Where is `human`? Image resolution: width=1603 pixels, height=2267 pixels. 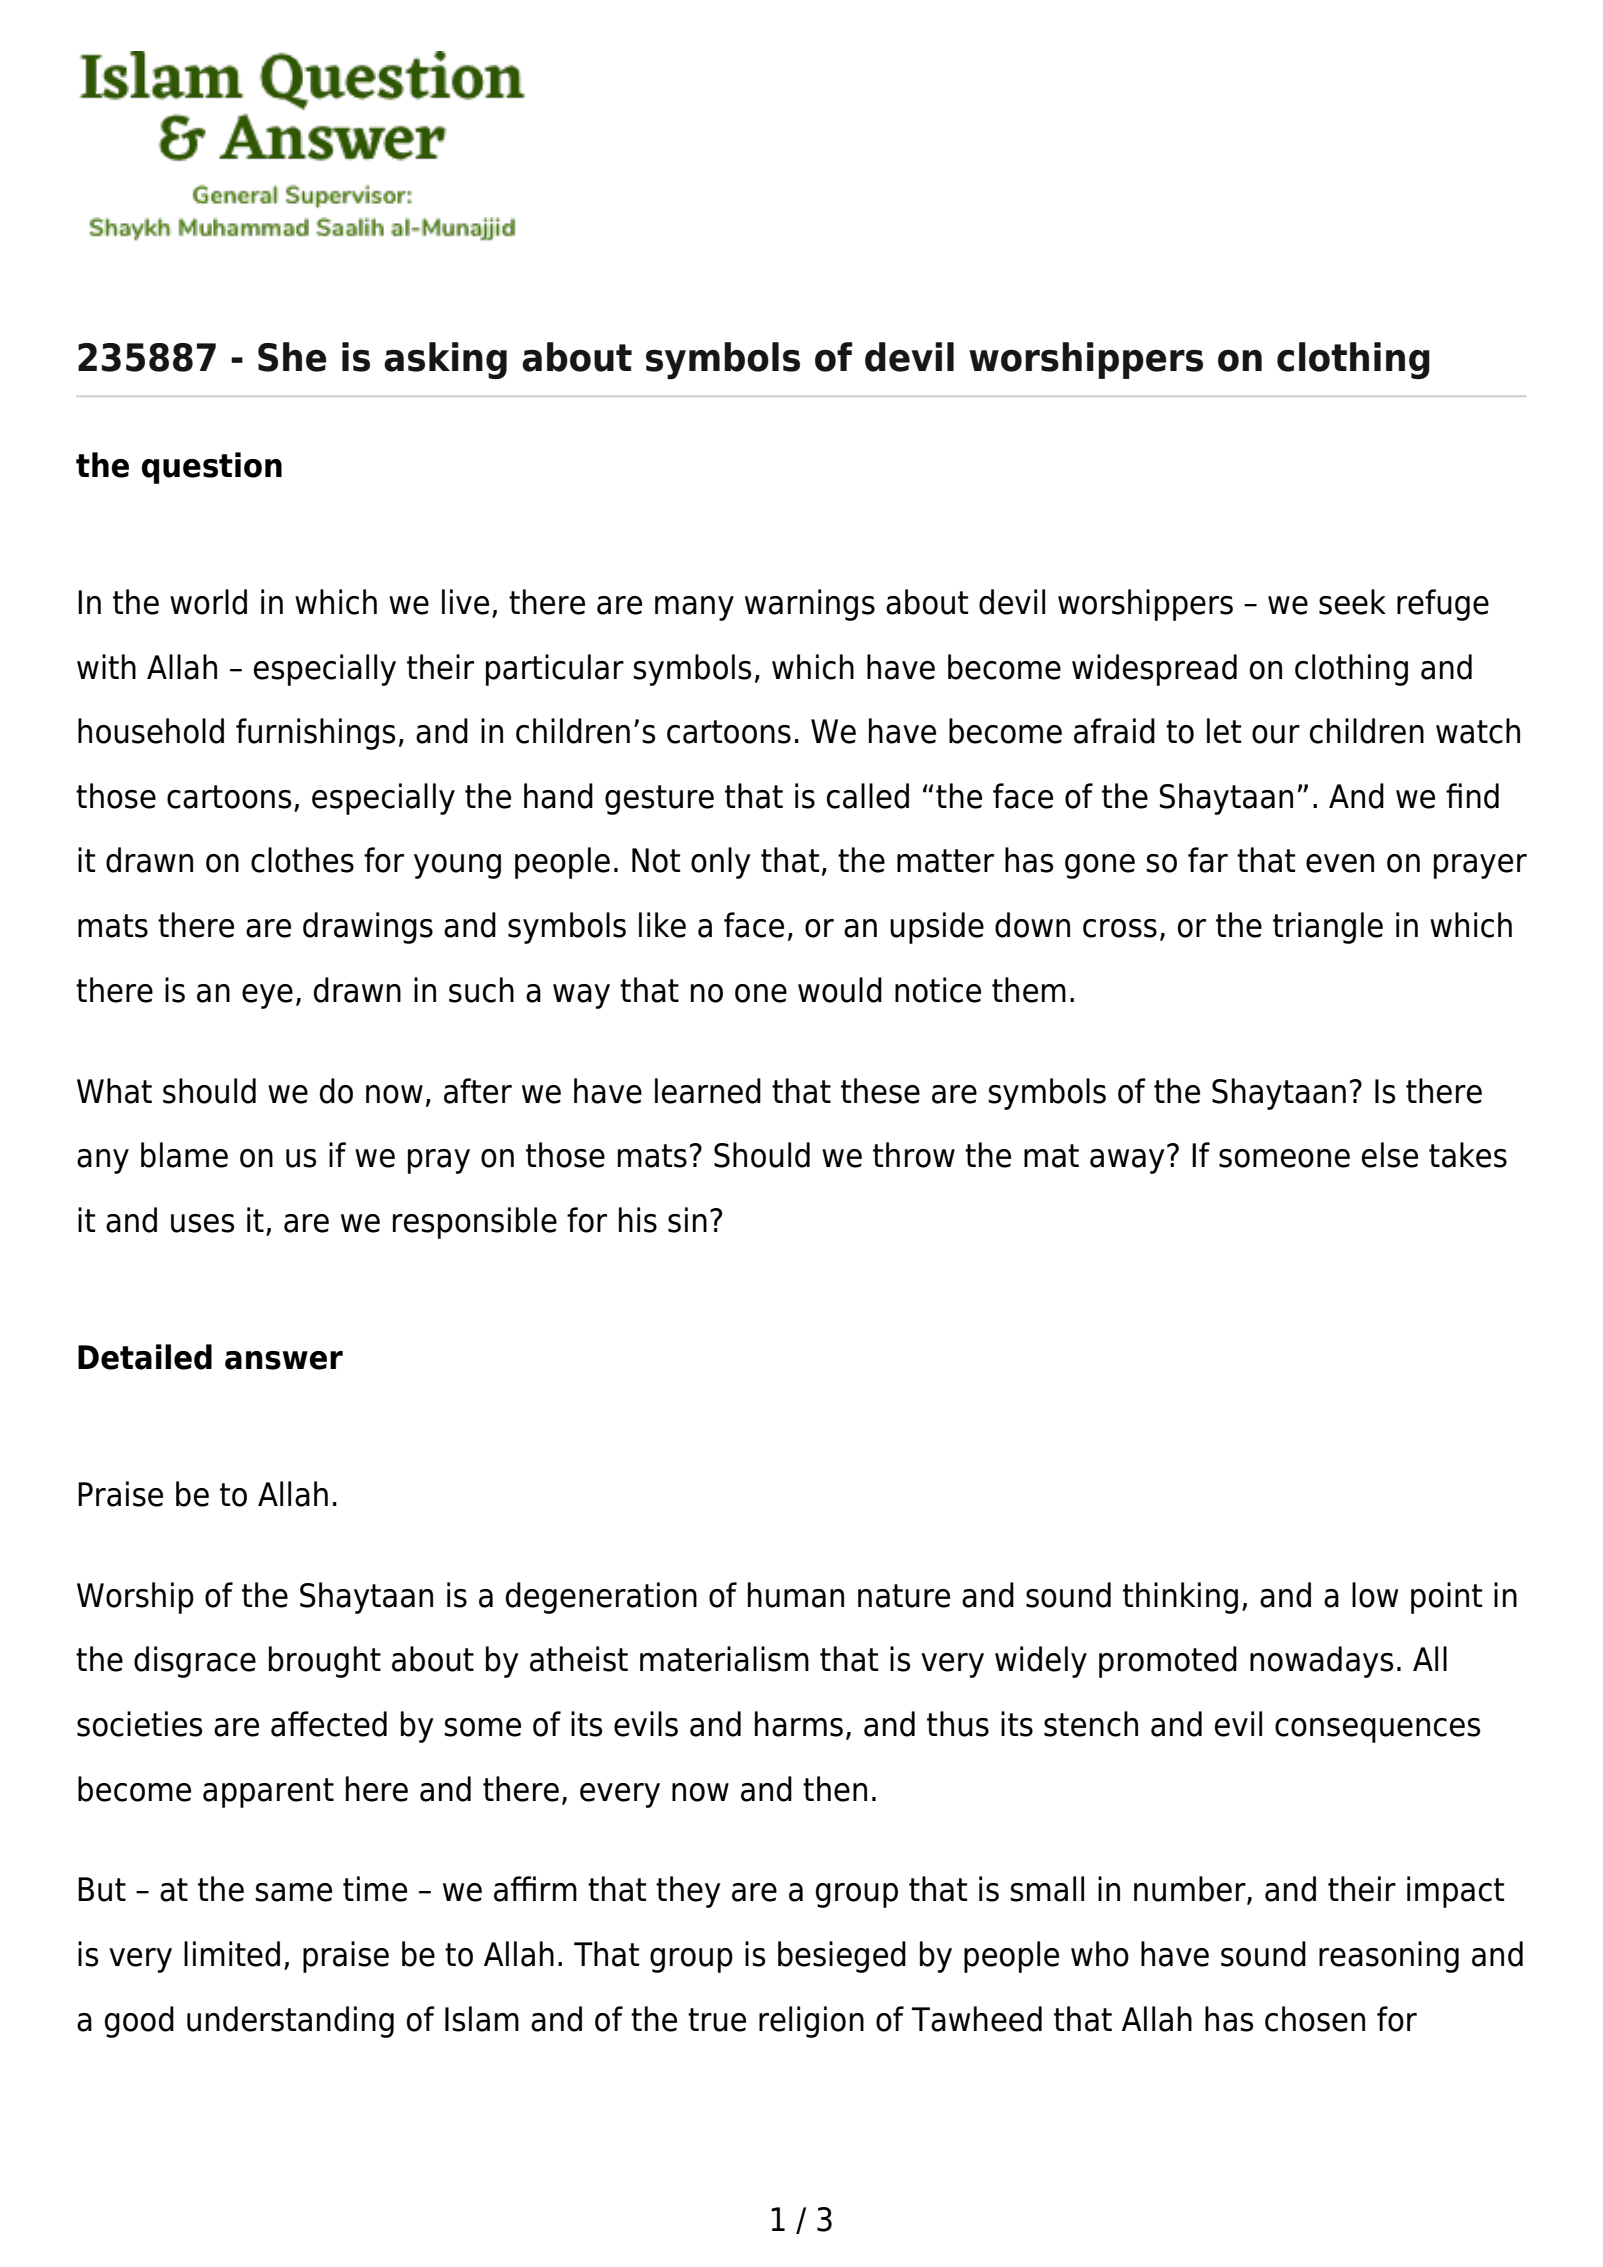
human is located at coordinates (796, 1595).
